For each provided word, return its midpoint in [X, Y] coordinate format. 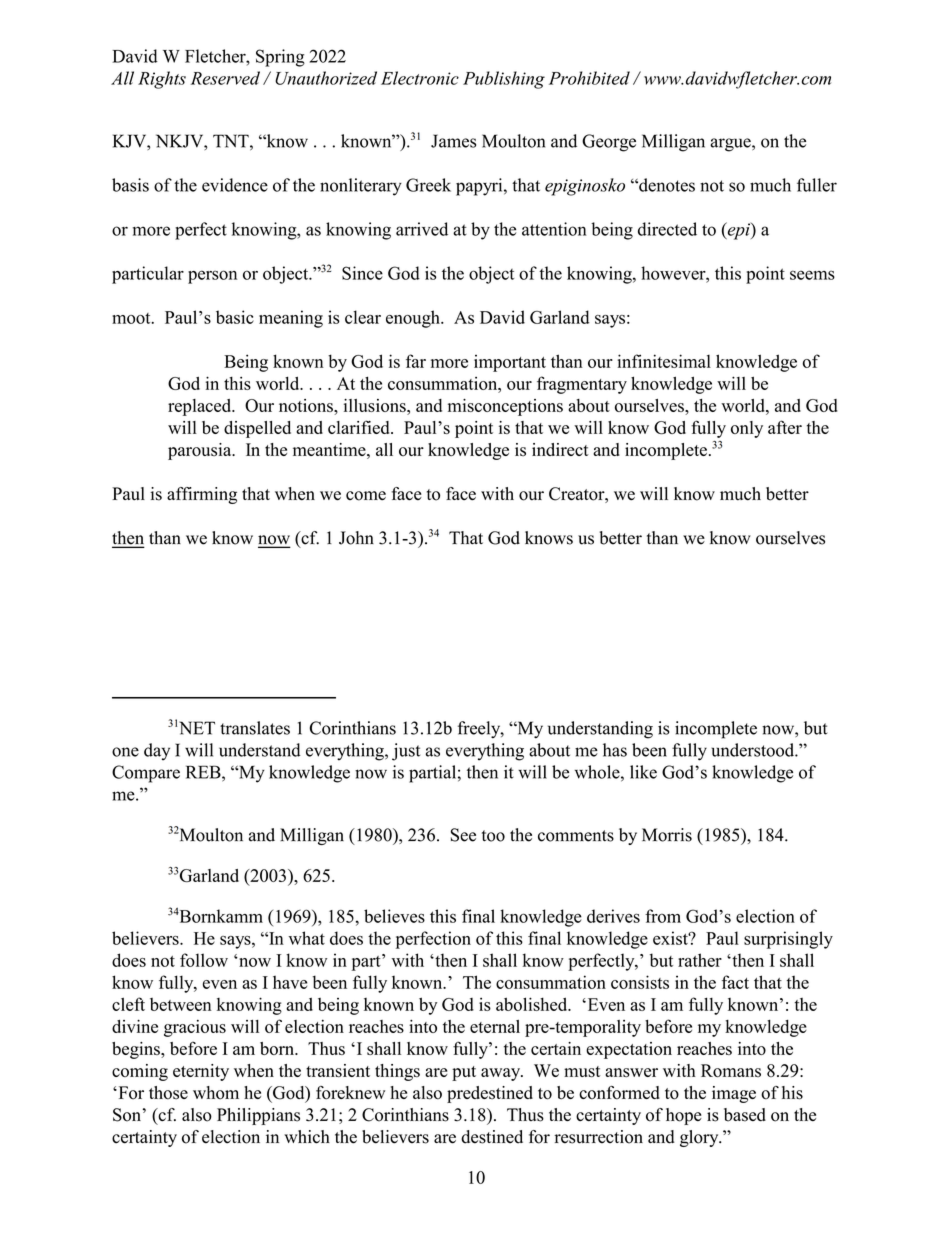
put [464, 1073]
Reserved [225, 78]
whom [216, 1093]
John [356, 538]
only [747, 429]
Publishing [504, 80]
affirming [202, 495]
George [609, 143]
